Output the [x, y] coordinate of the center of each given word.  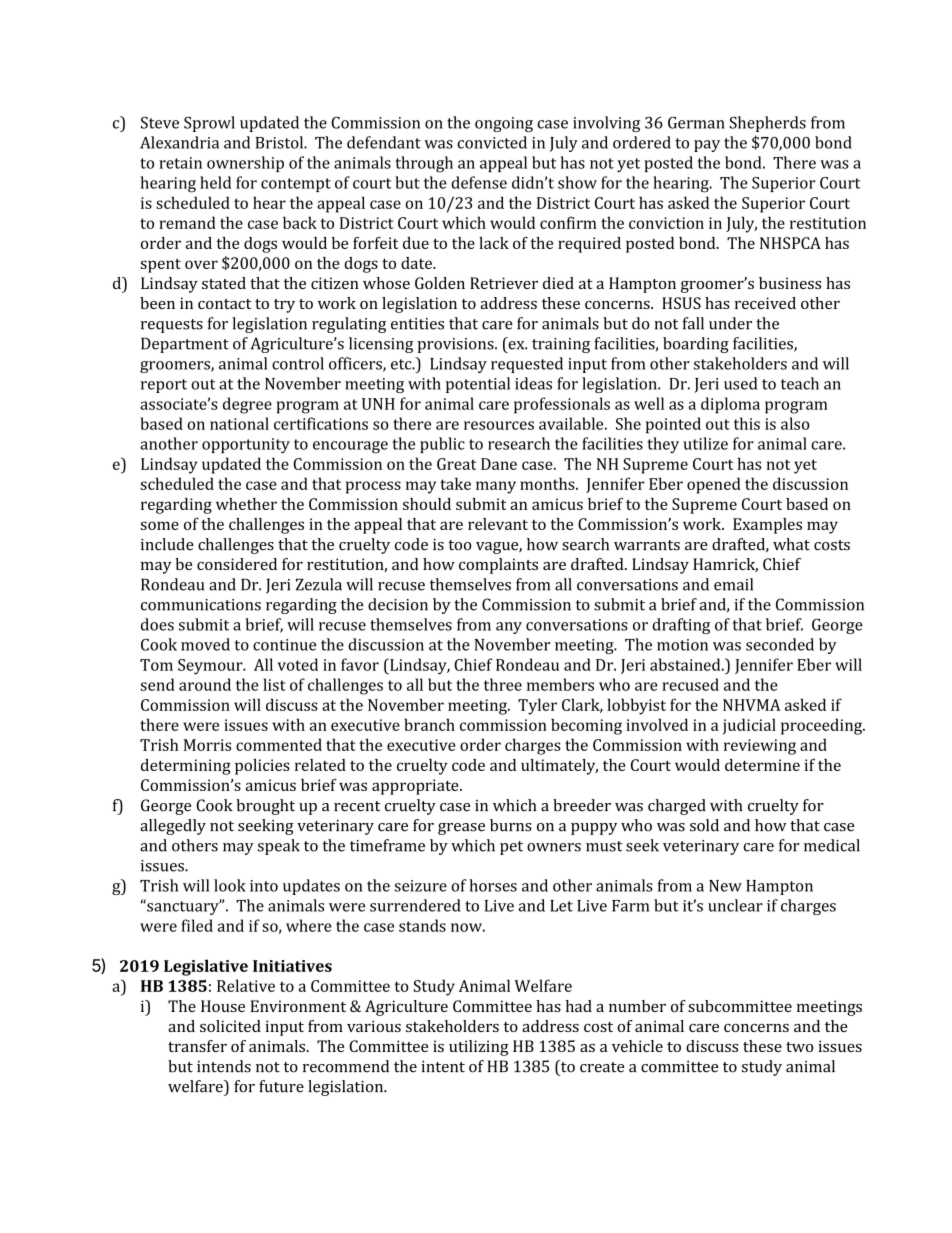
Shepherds [768, 124]
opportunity [246, 445]
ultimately [559, 767]
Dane [499, 464]
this [747, 423]
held [215, 182]
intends [224, 1066]
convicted [492, 142]
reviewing [760, 747]
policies [262, 767]
